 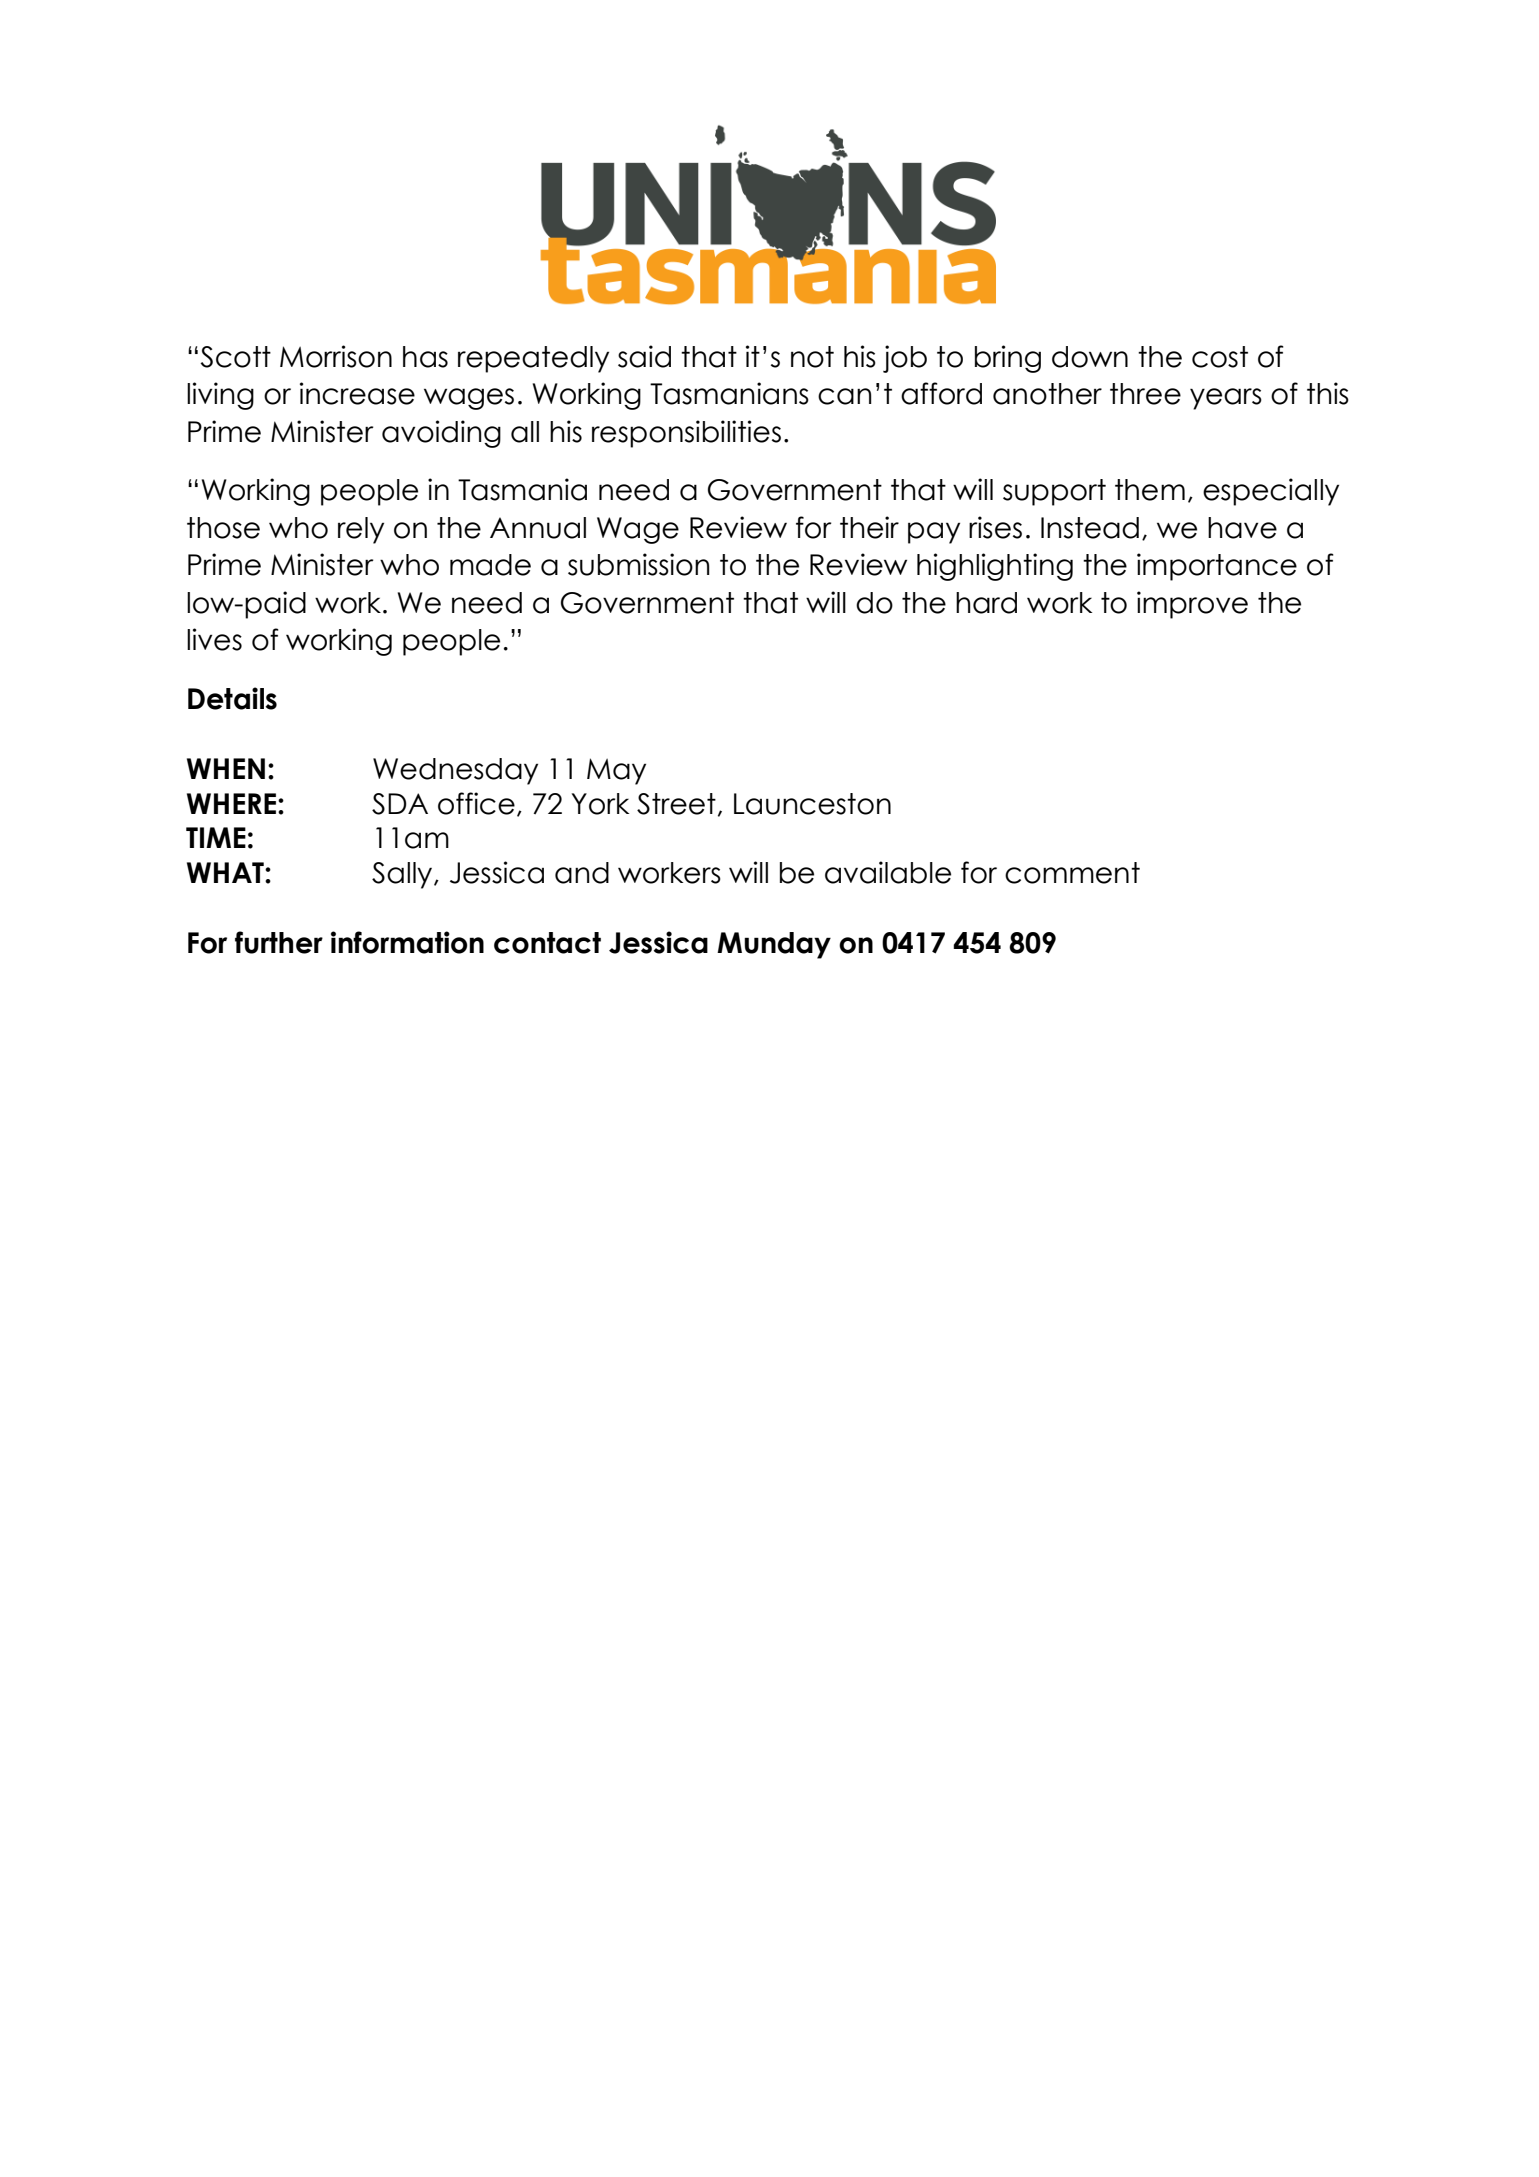 I want to click on cost, so click(x=1220, y=357).
